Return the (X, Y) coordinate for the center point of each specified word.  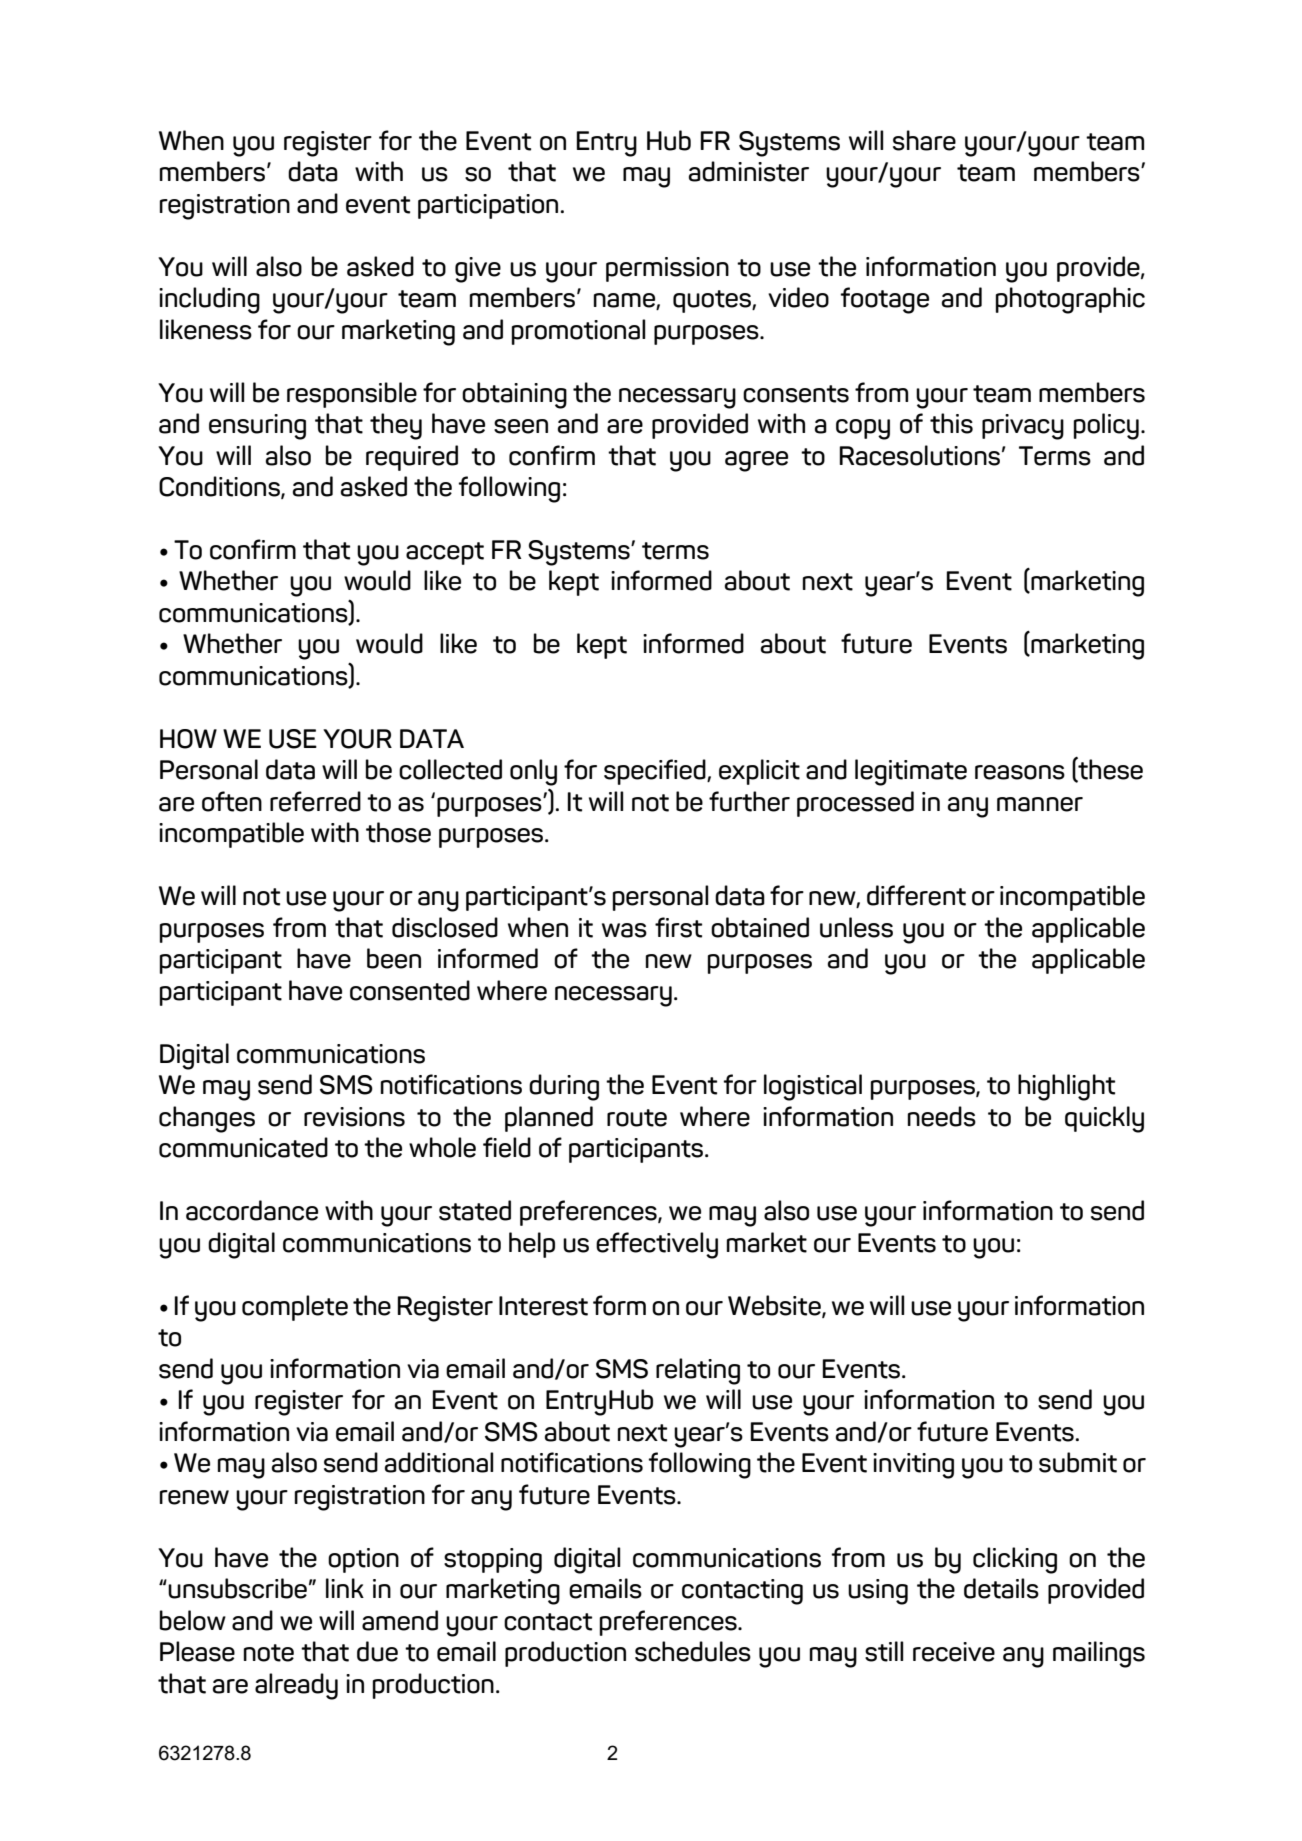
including (209, 300)
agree (756, 461)
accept (445, 553)
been (394, 958)
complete (295, 1308)
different (916, 895)
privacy (1023, 427)
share (924, 140)
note (269, 1653)
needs (942, 1116)
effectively (657, 1245)
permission (667, 269)
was (624, 930)
